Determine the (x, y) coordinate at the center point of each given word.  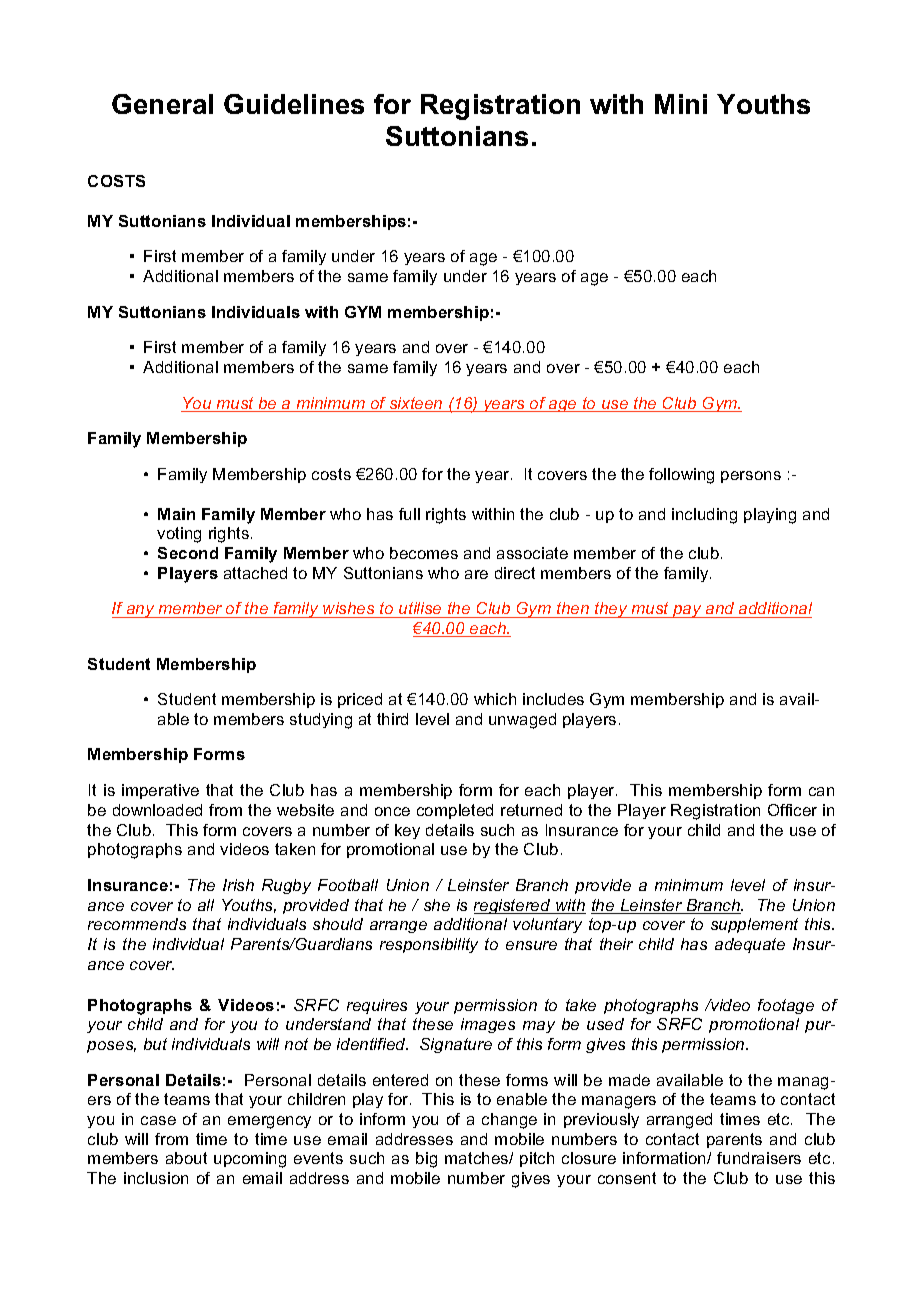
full (409, 514)
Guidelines (294, 104)
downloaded (157, 810)
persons (751, 477)
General (162, 104)
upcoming (250, 1160)
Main (176, 514)
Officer (792, 810)
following (681, 476)
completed (455, 811)
